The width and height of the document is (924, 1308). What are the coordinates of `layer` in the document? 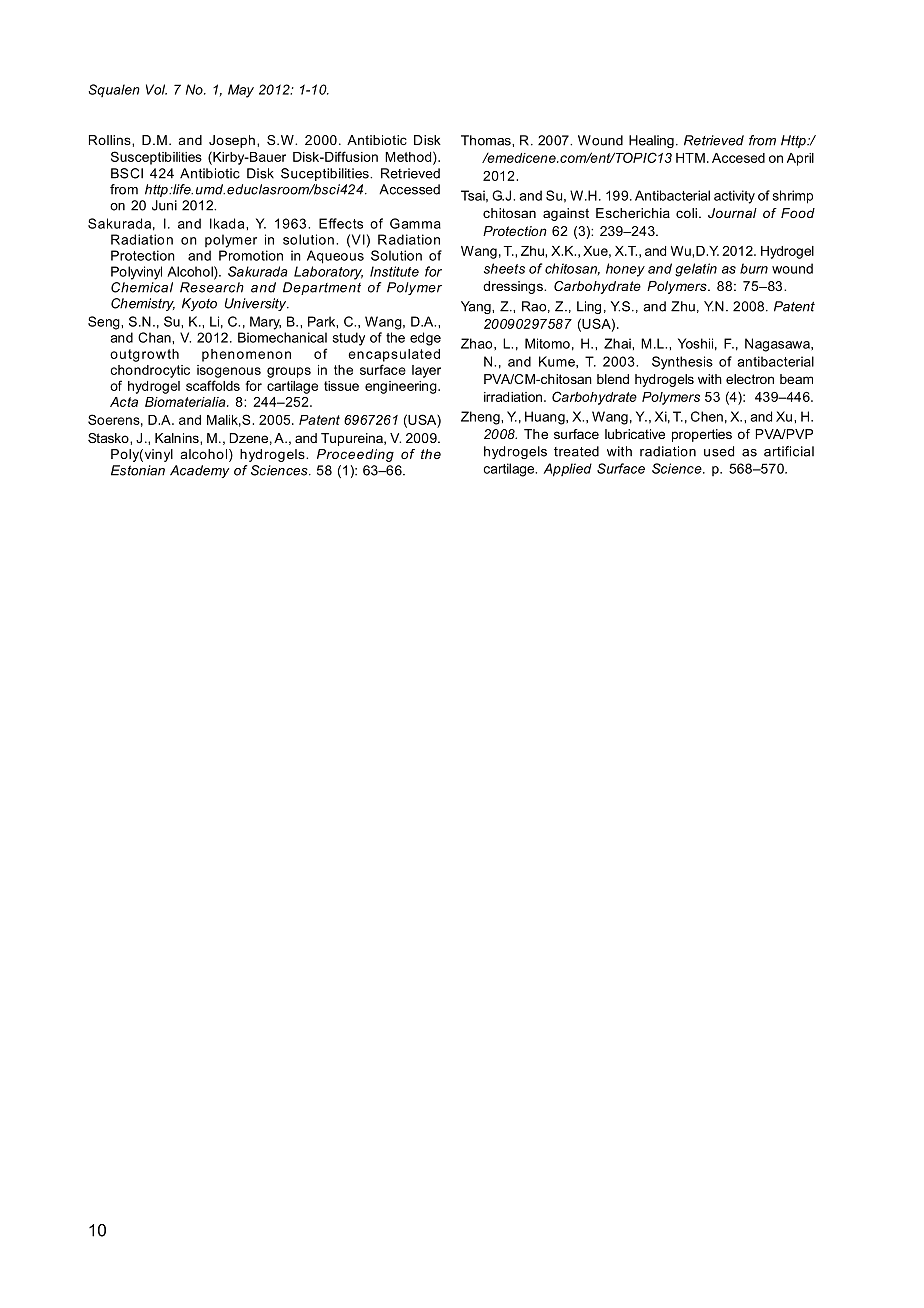 It's located at (426, 371).
